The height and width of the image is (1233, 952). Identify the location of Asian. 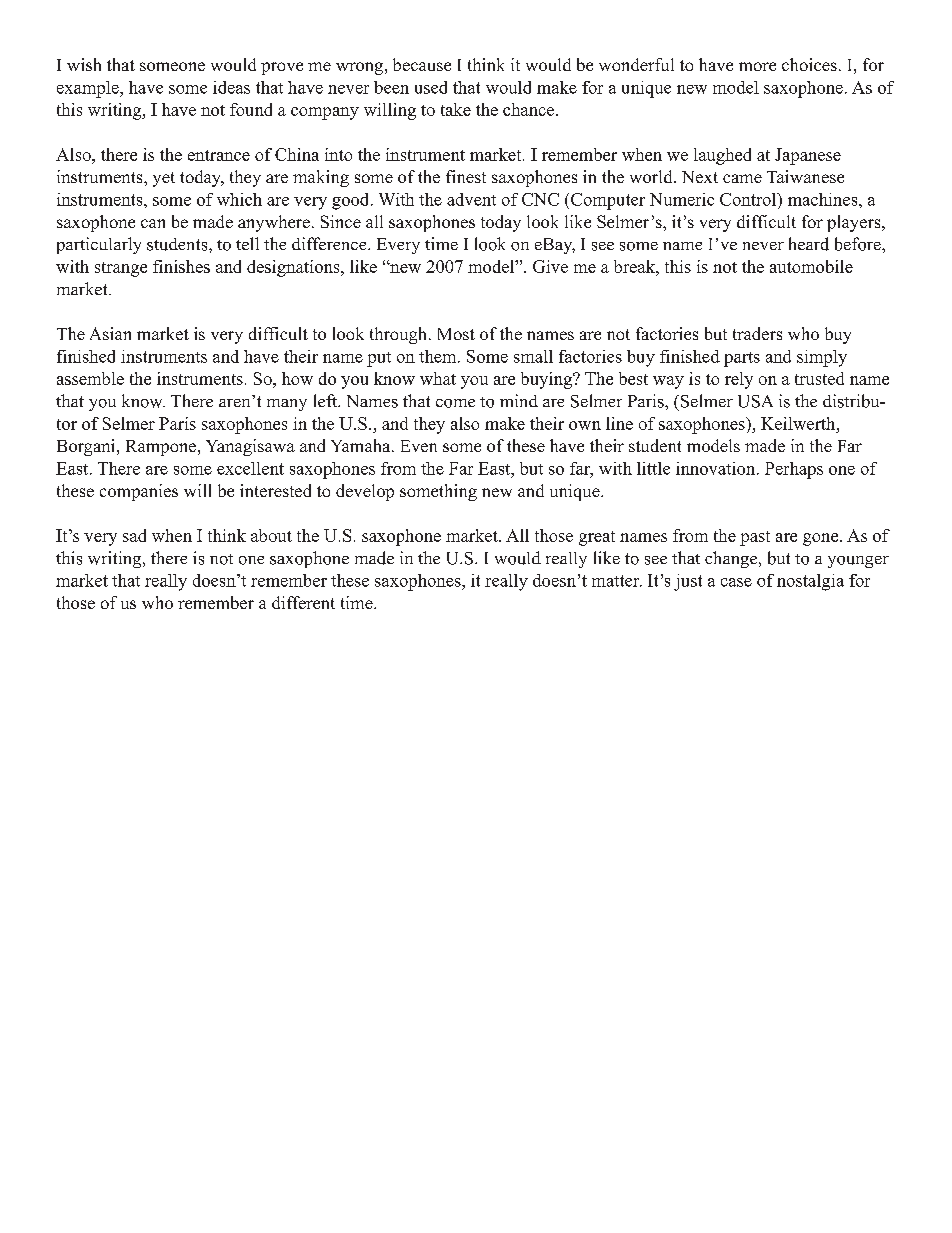
(110, 333).
